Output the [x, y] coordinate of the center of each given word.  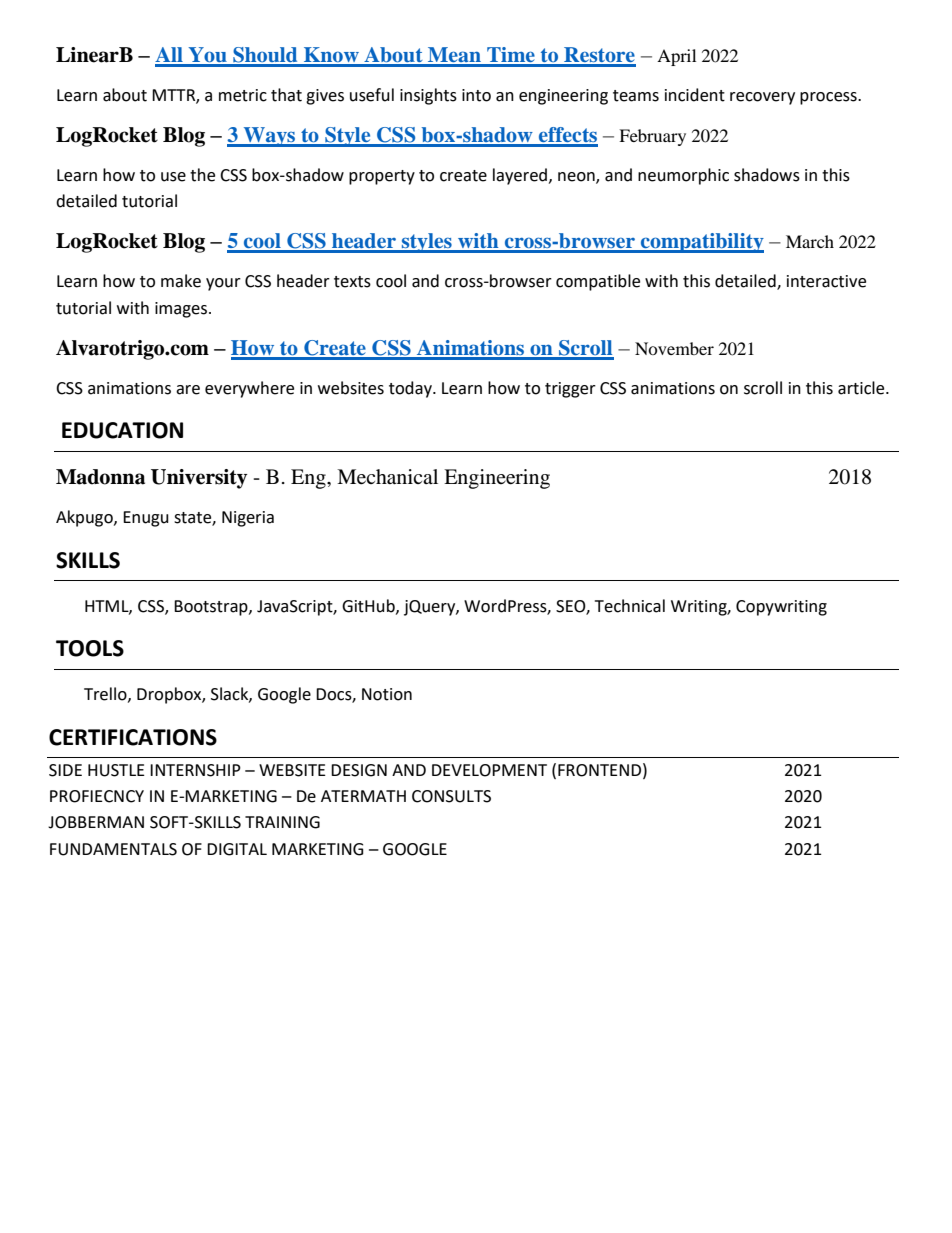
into [476, 95]
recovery [762, 98]
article [862, 388]
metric [243, 95]
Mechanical [387, 477]
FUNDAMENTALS [113, 849]
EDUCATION [122, 430]
